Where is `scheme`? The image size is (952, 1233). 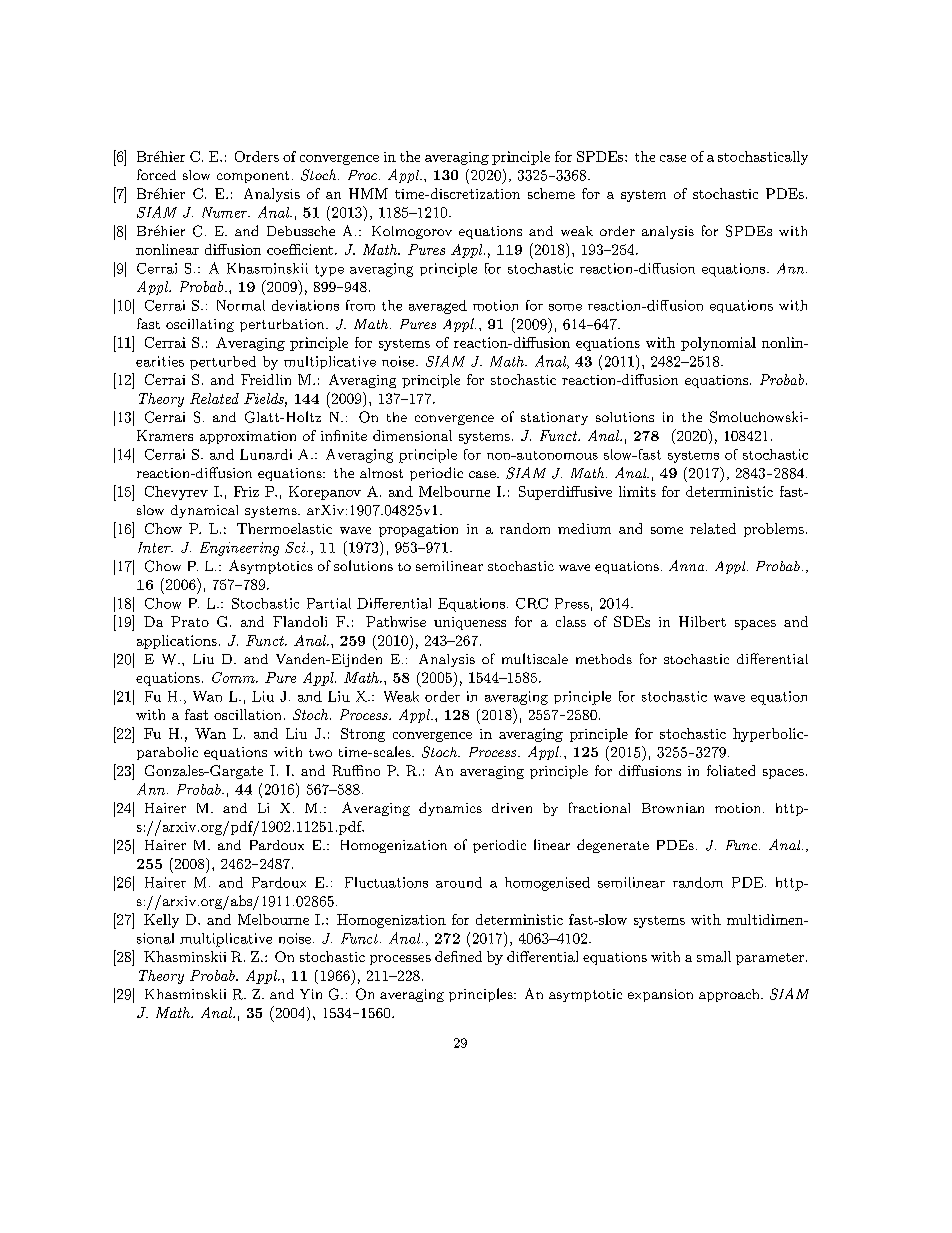
scheme is located at coordinates (551, 193).
